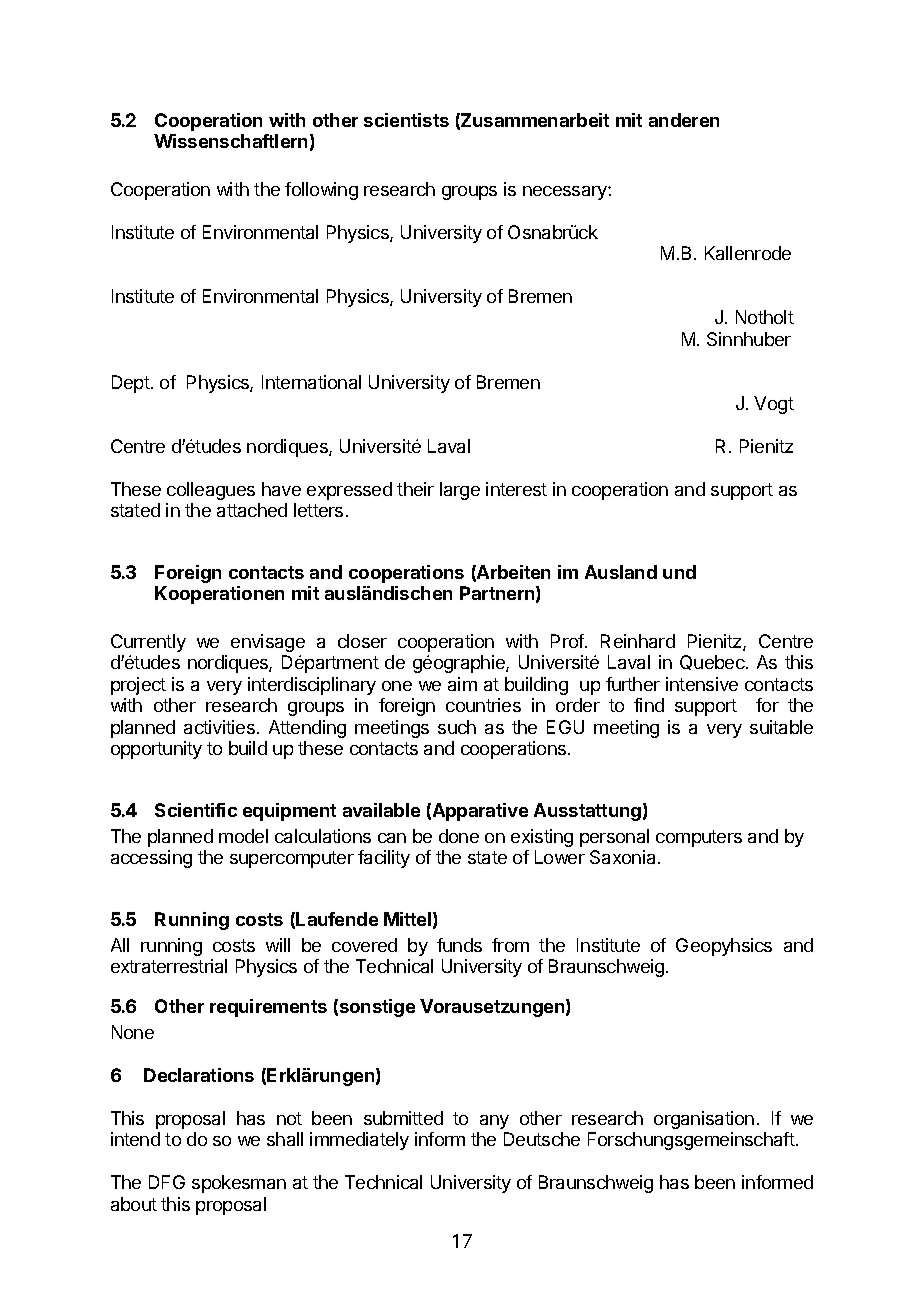 Image resolution: width=924 pixels, height=1308 pixels. What do you see at coordinates (239, 1184) in the document?
I see `spokesman` at bounding box center [239, 1184].
